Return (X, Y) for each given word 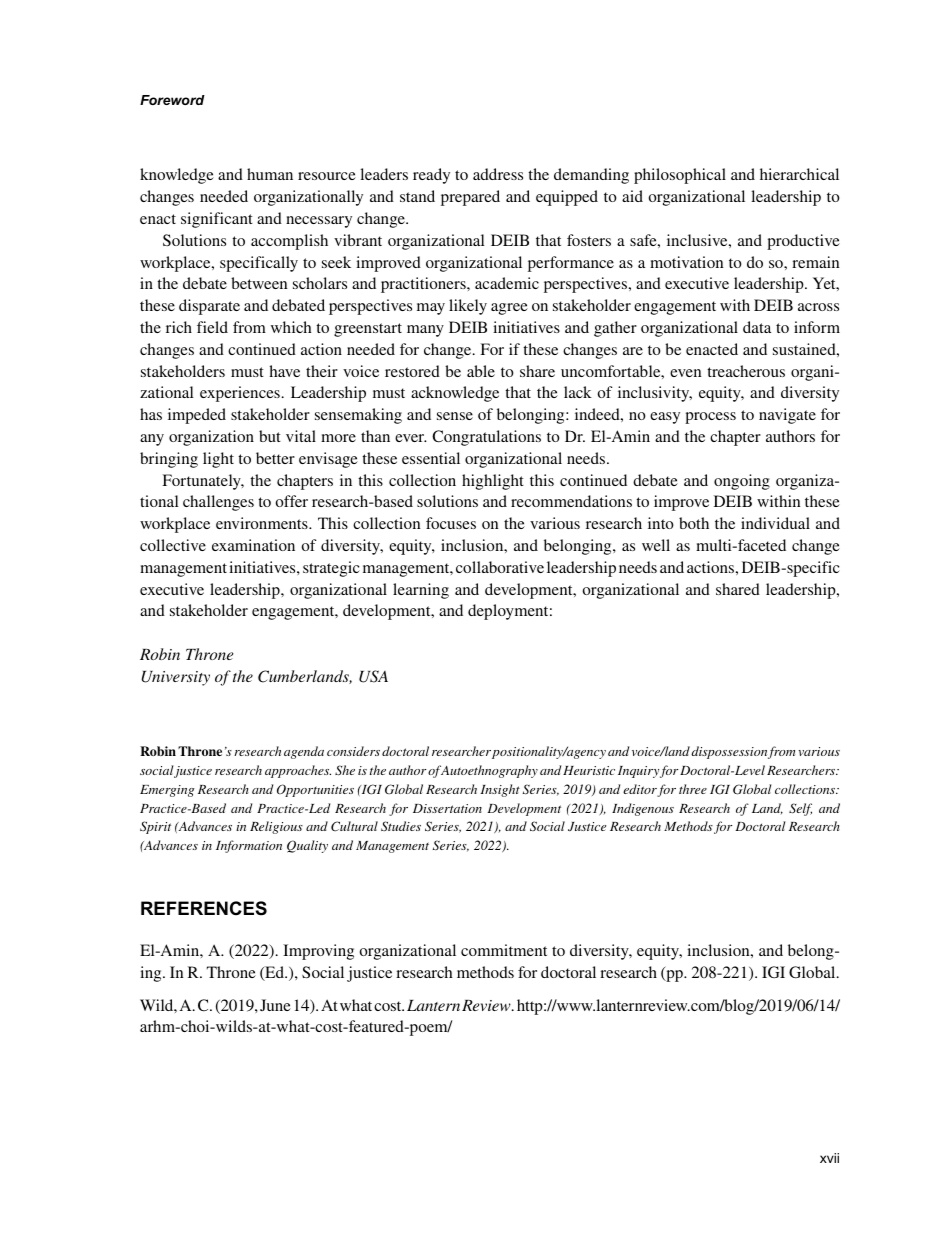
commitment (504, 950)
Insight (500, 790)
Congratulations (486, 438)
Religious (276, 827)
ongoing (742, 482)
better (275, 458)
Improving (318, 952)
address (498, 174)
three (693, 789)
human (270, 174)
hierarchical (799, 174)
